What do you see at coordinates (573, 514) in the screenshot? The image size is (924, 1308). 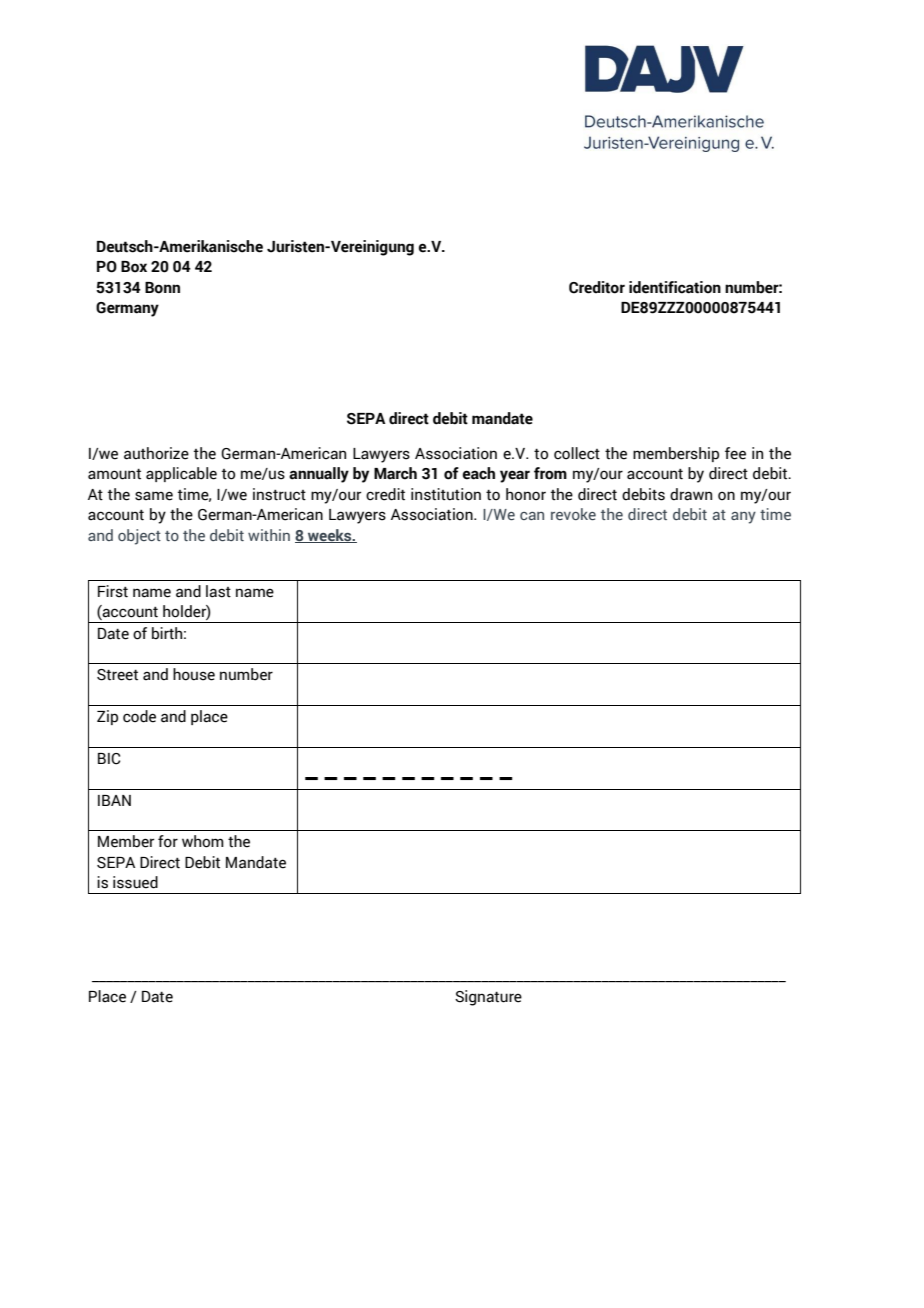 I see `revoke` at bounding box center [573, 514].
